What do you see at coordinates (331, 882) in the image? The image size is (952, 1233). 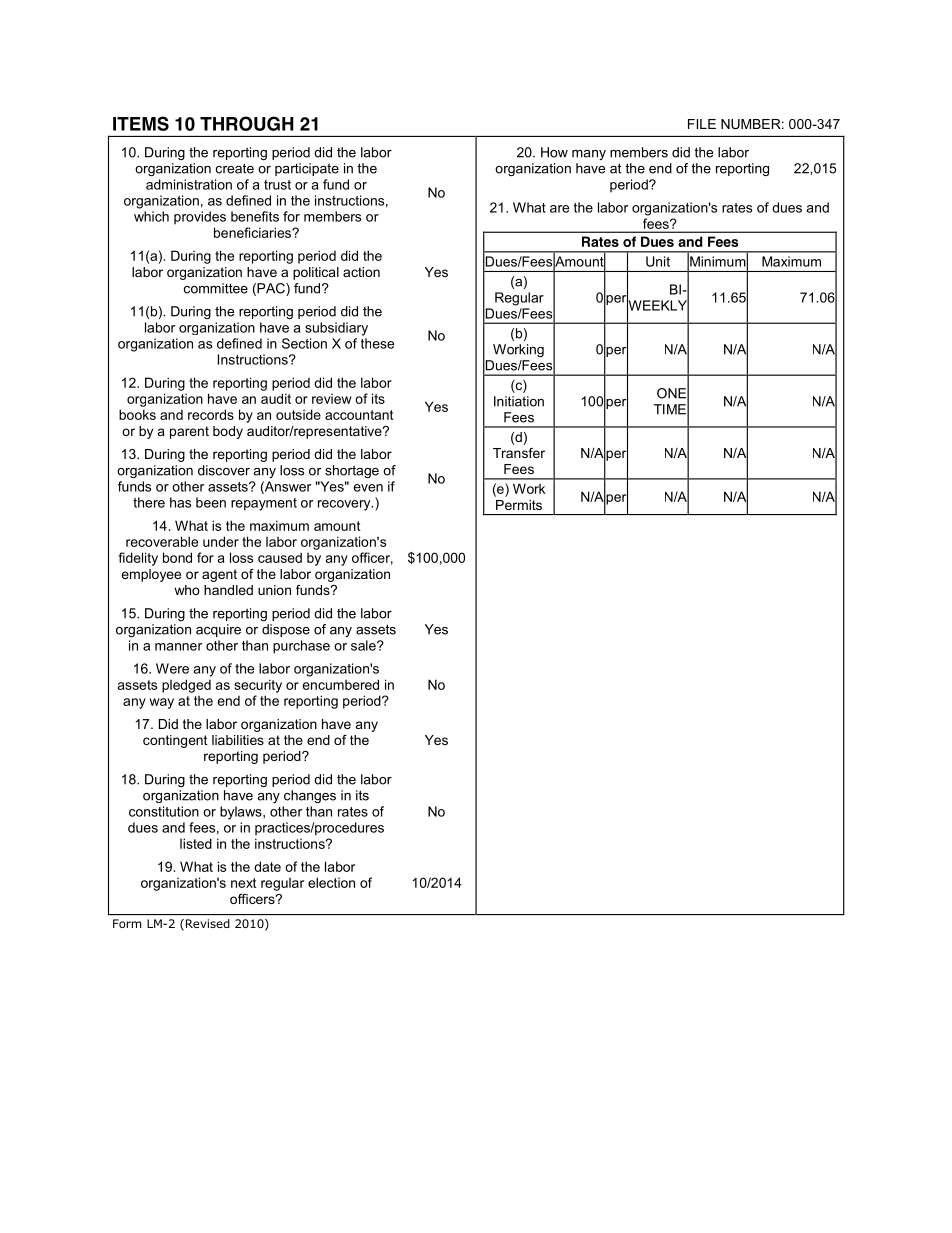 I see `election` at bounding box center [331, 882].
